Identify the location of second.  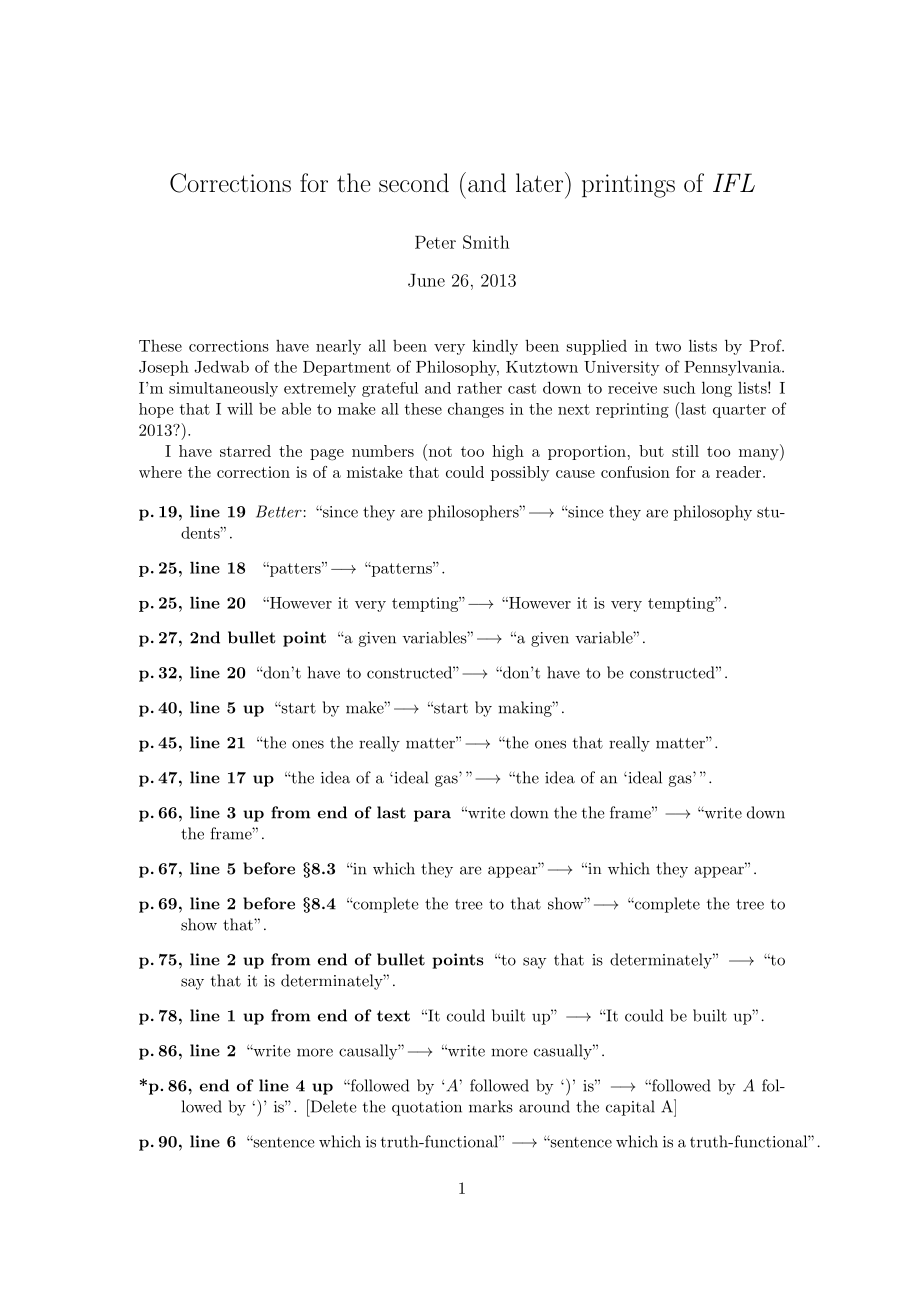
(414, 182).
